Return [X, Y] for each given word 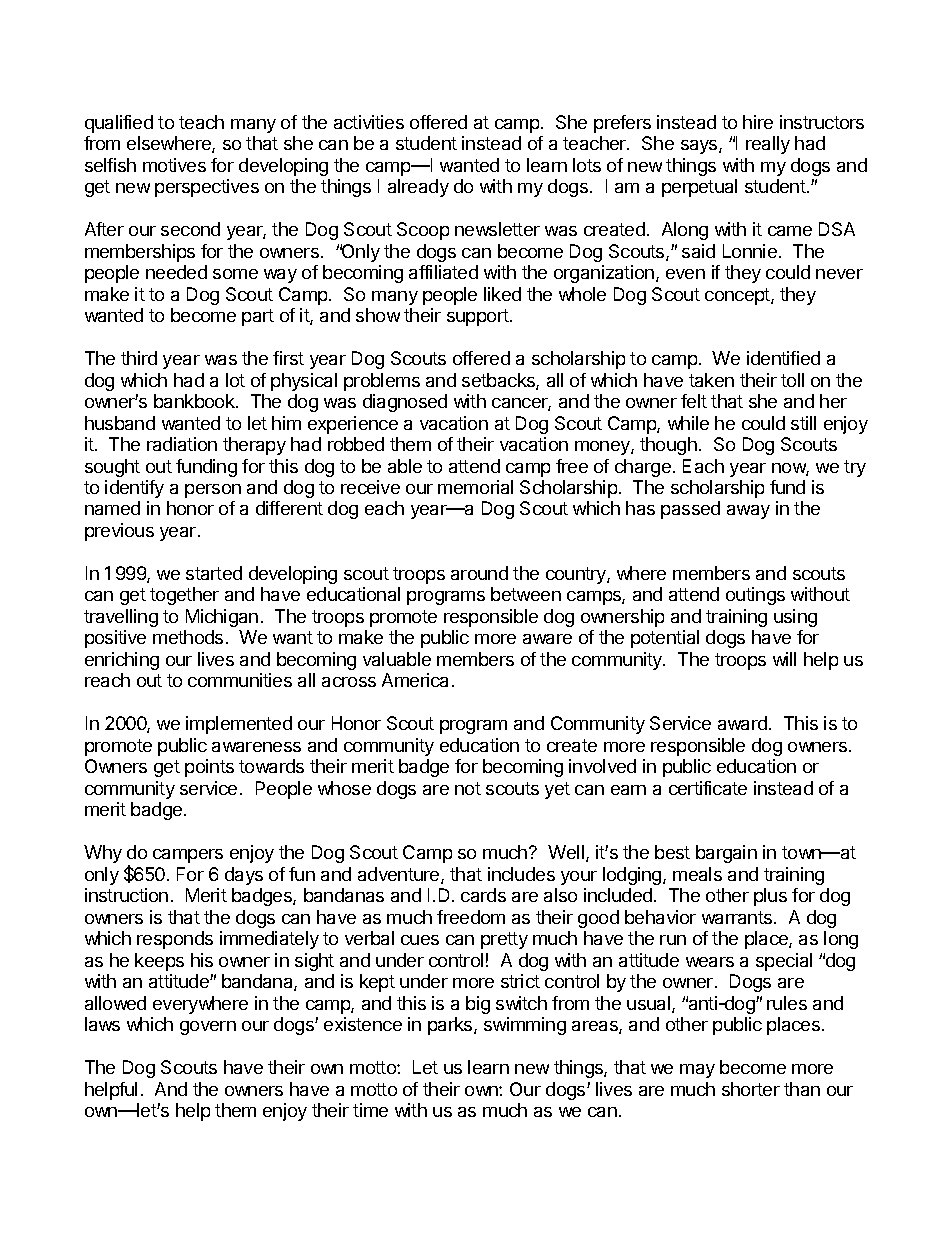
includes [521, 874]
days [244, 876]
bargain [726, 854]
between [526, 594]
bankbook [195, 401]
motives [174, 165]
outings [755, 596]
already [418, 188]
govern [208, 1028]
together [184, 596]
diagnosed [405, 403]
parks [451, 1026]
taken [711, 380]
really [768, 145]
